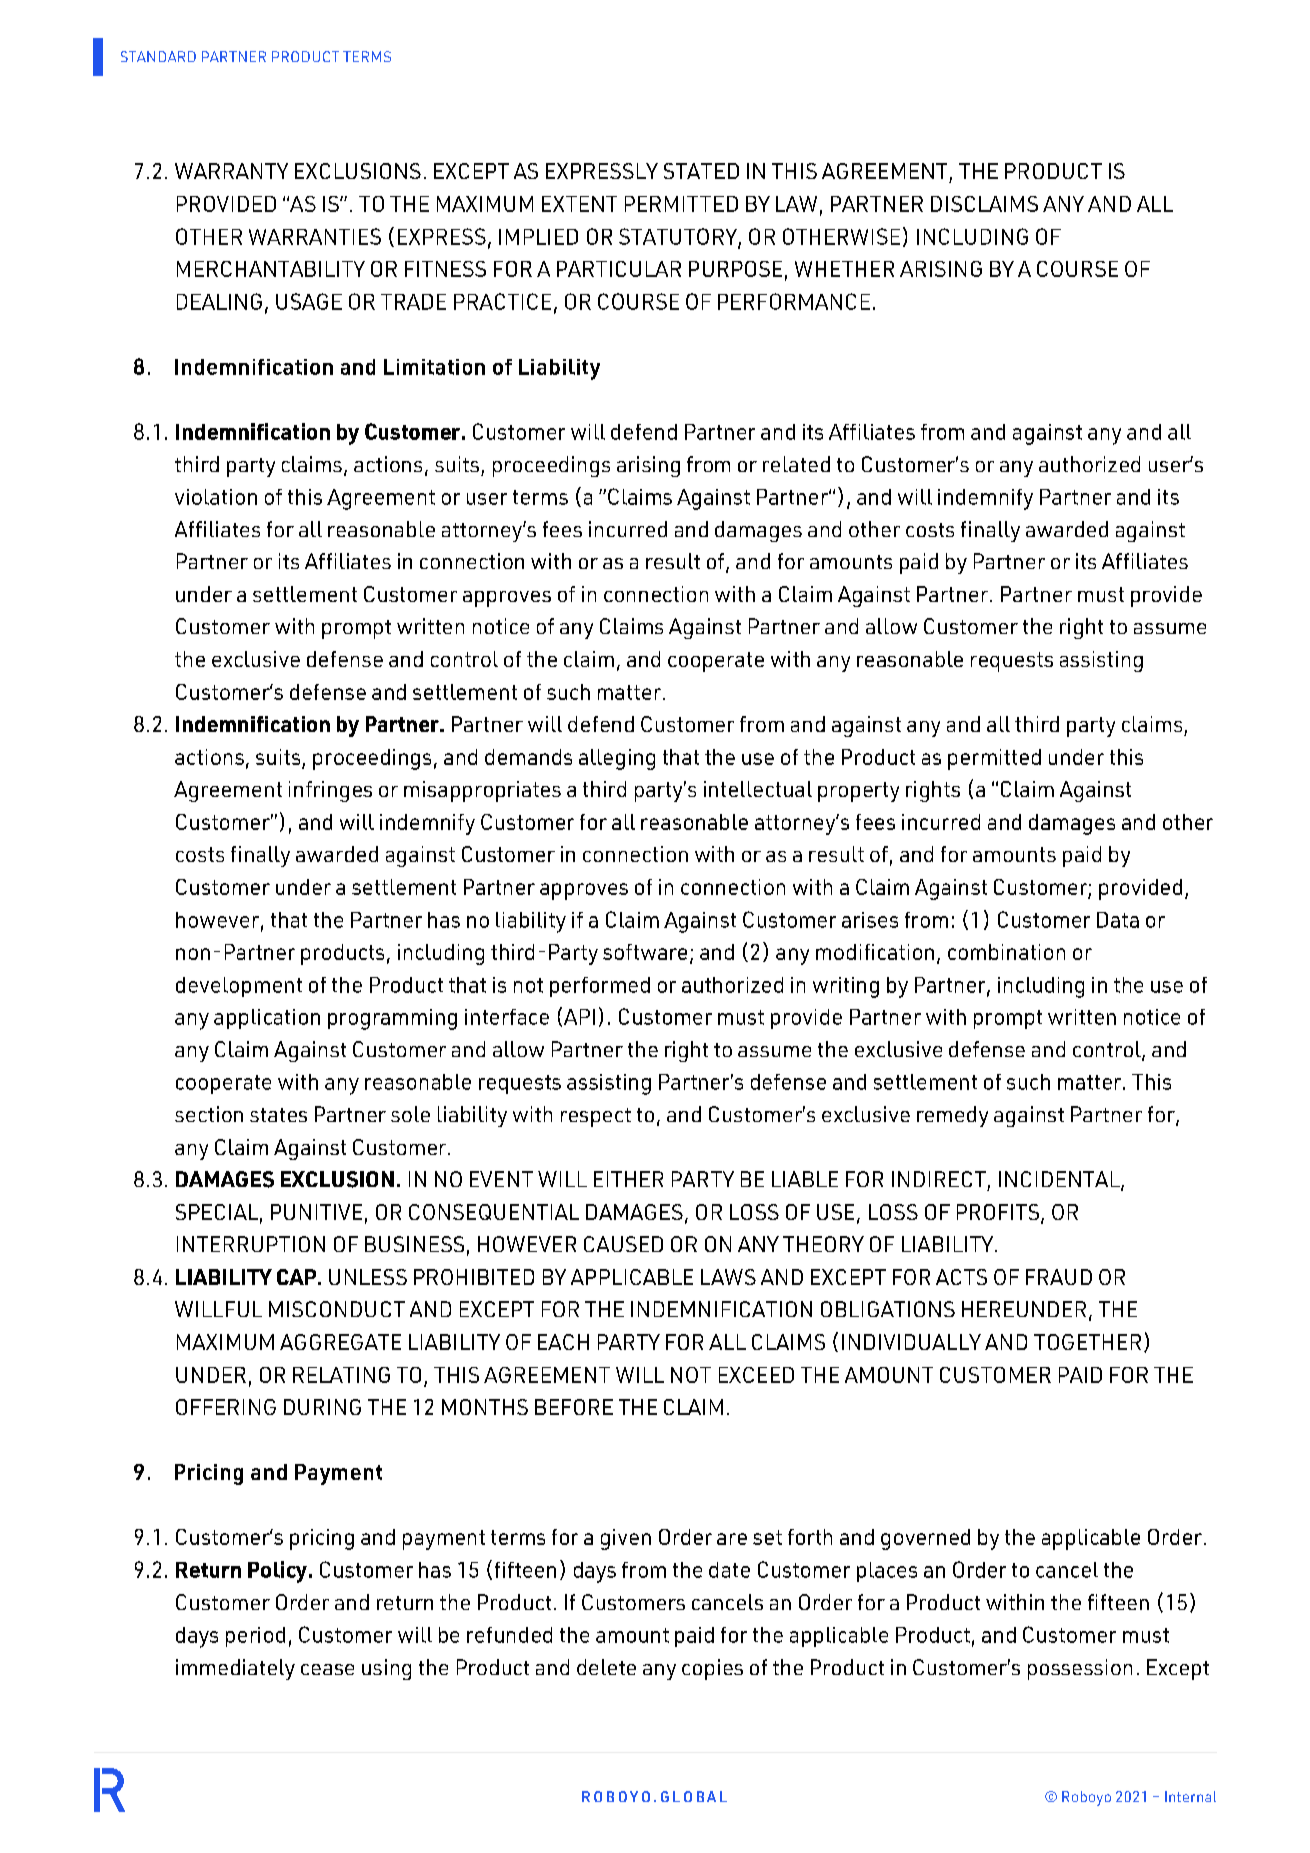  I want to click on WHETHER, so click(844, 269).
